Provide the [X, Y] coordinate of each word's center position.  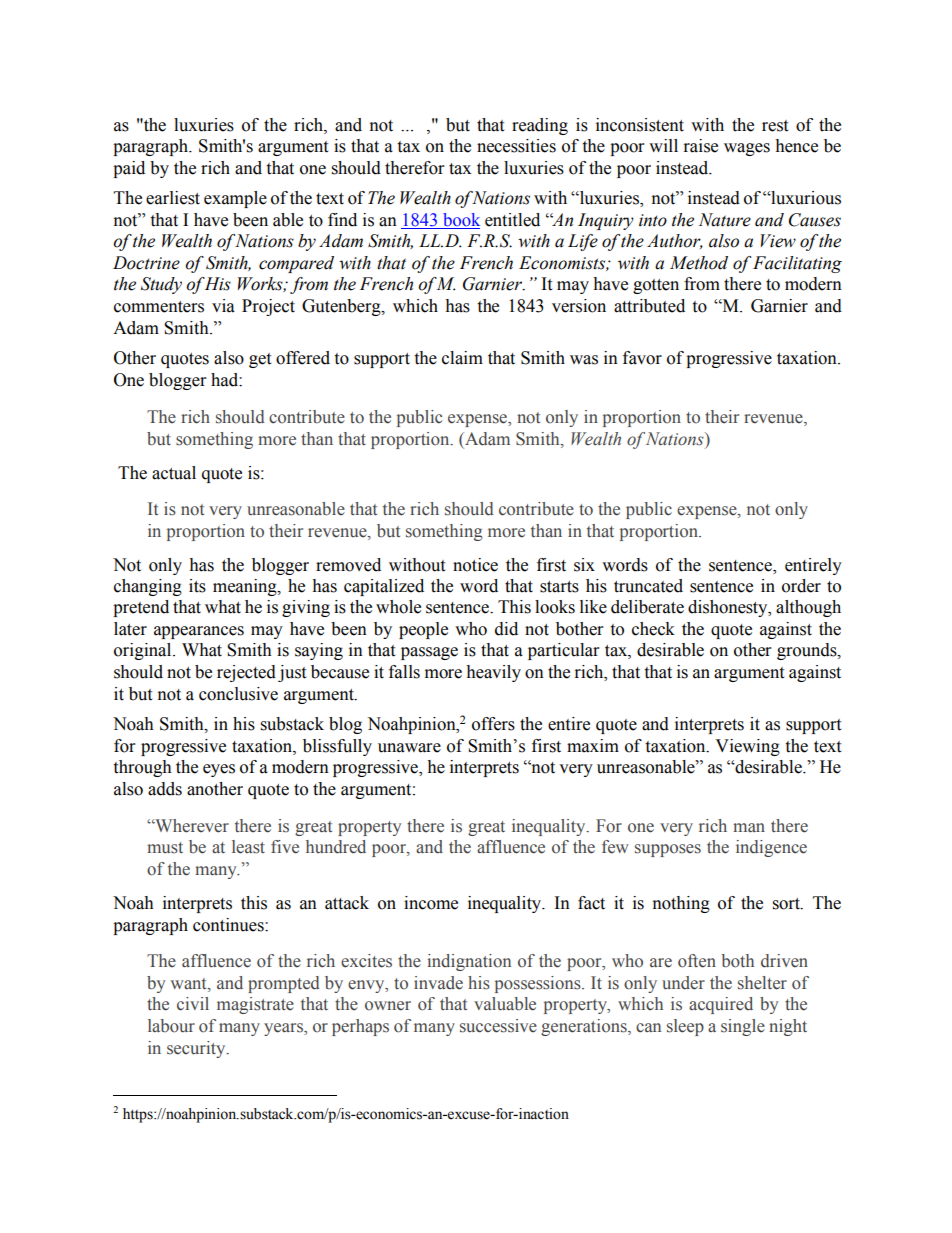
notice [475, 565]
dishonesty [729, 608]
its [197, 586]
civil [193, 1004]
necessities [516, 146]
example [235, 199]
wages [747, 149]
